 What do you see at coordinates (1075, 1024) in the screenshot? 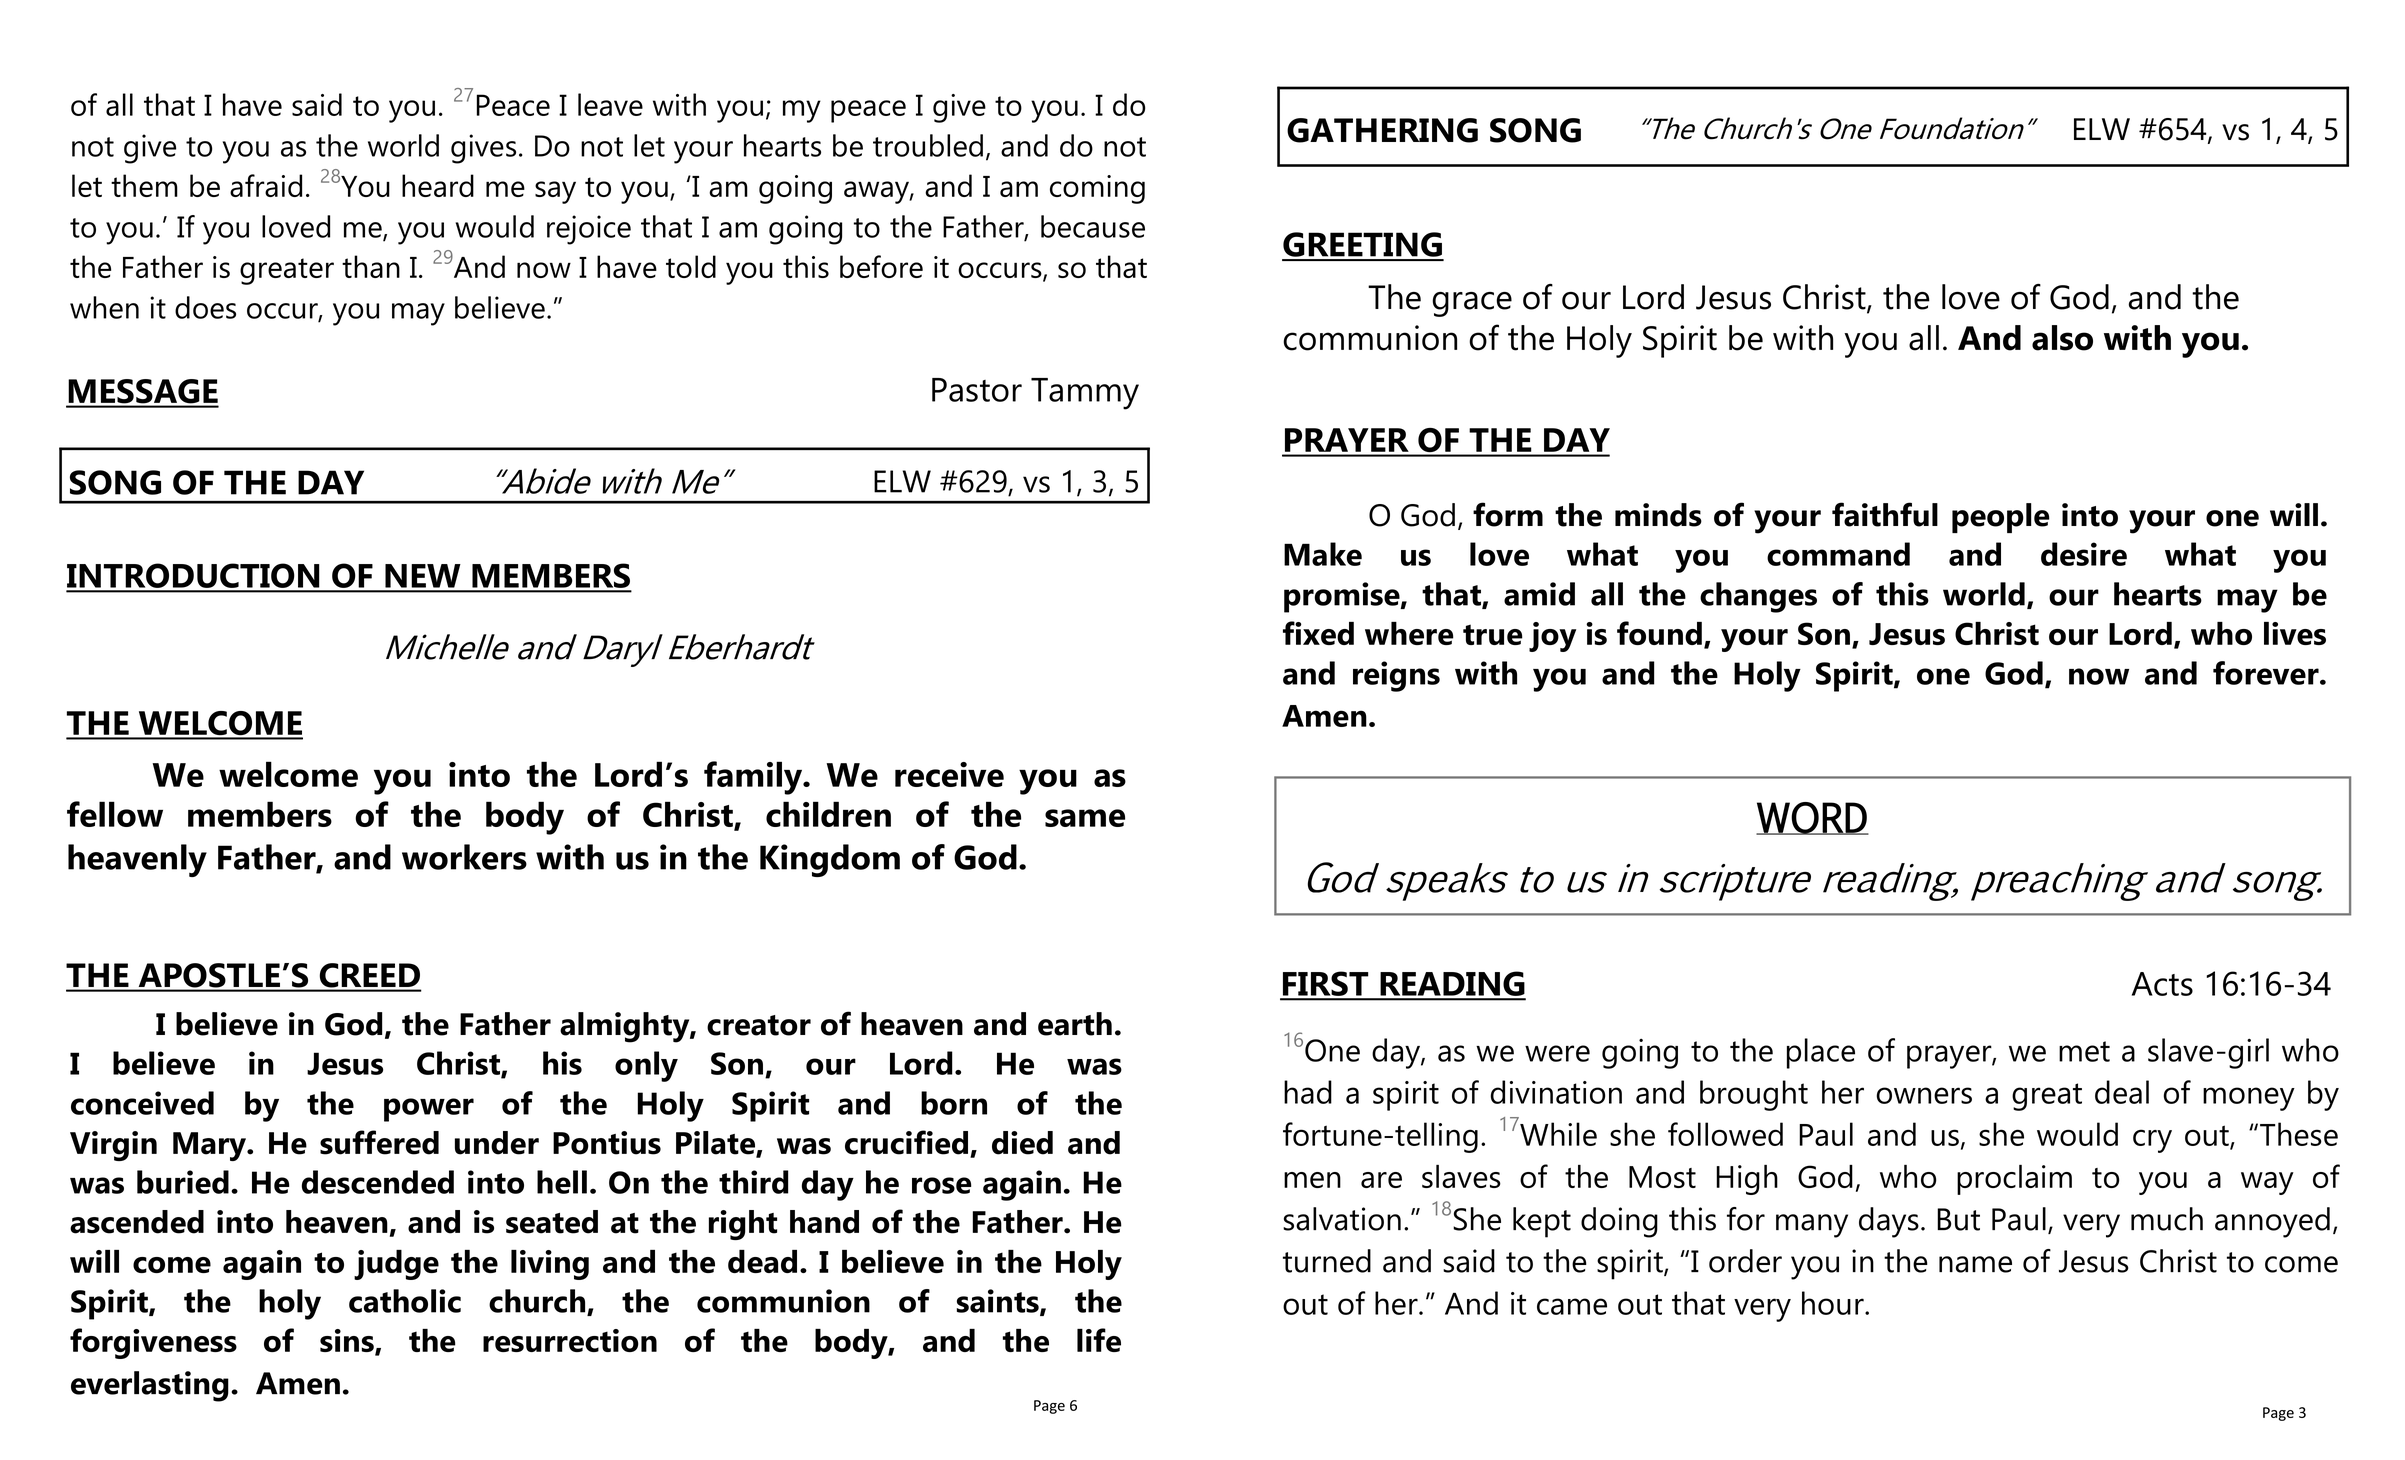
I see `earth` at bounding box center [1075, 1024].
